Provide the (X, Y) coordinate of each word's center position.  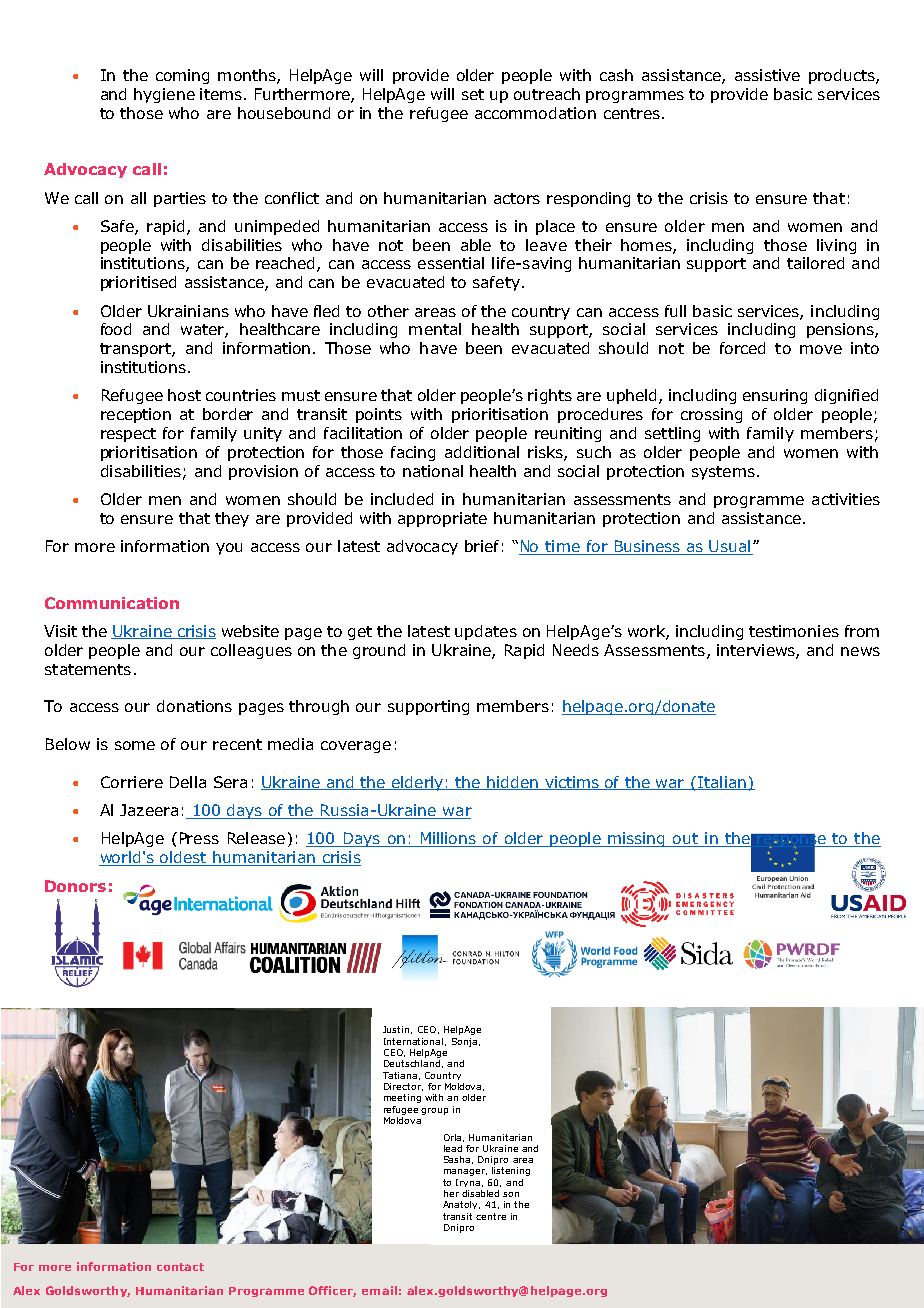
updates (486, 632)
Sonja (464, 1042)
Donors (75, 886)
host (184, 395)
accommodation (535, 113)
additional (482, 452)
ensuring (775, 396)
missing (637, 839)
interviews (757, 651)
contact (180, 1267)
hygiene (164, 95)
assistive (767, 75)
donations (194, 706)
